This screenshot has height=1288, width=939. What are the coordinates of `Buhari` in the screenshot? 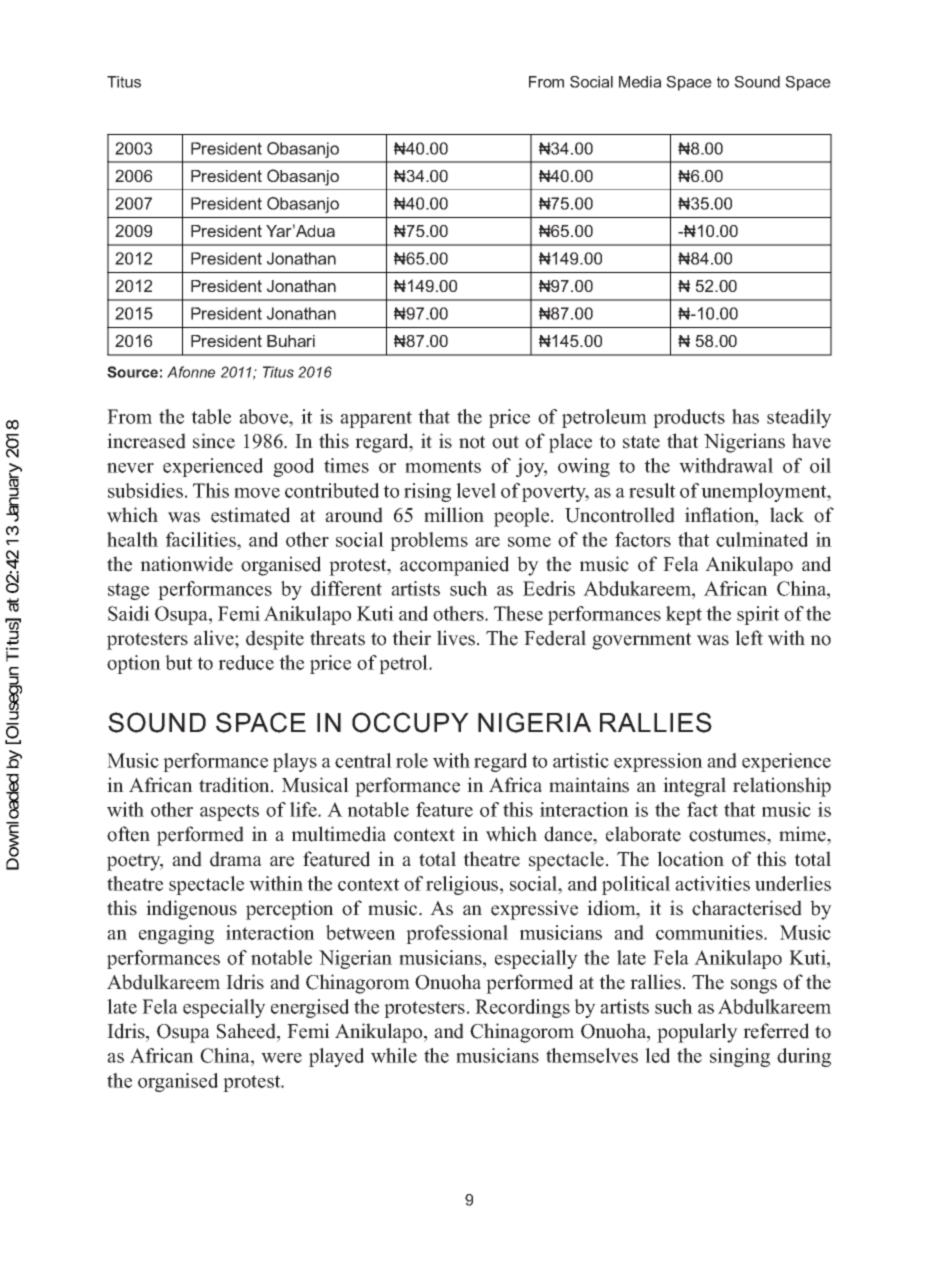 It's located at (291, 341).
